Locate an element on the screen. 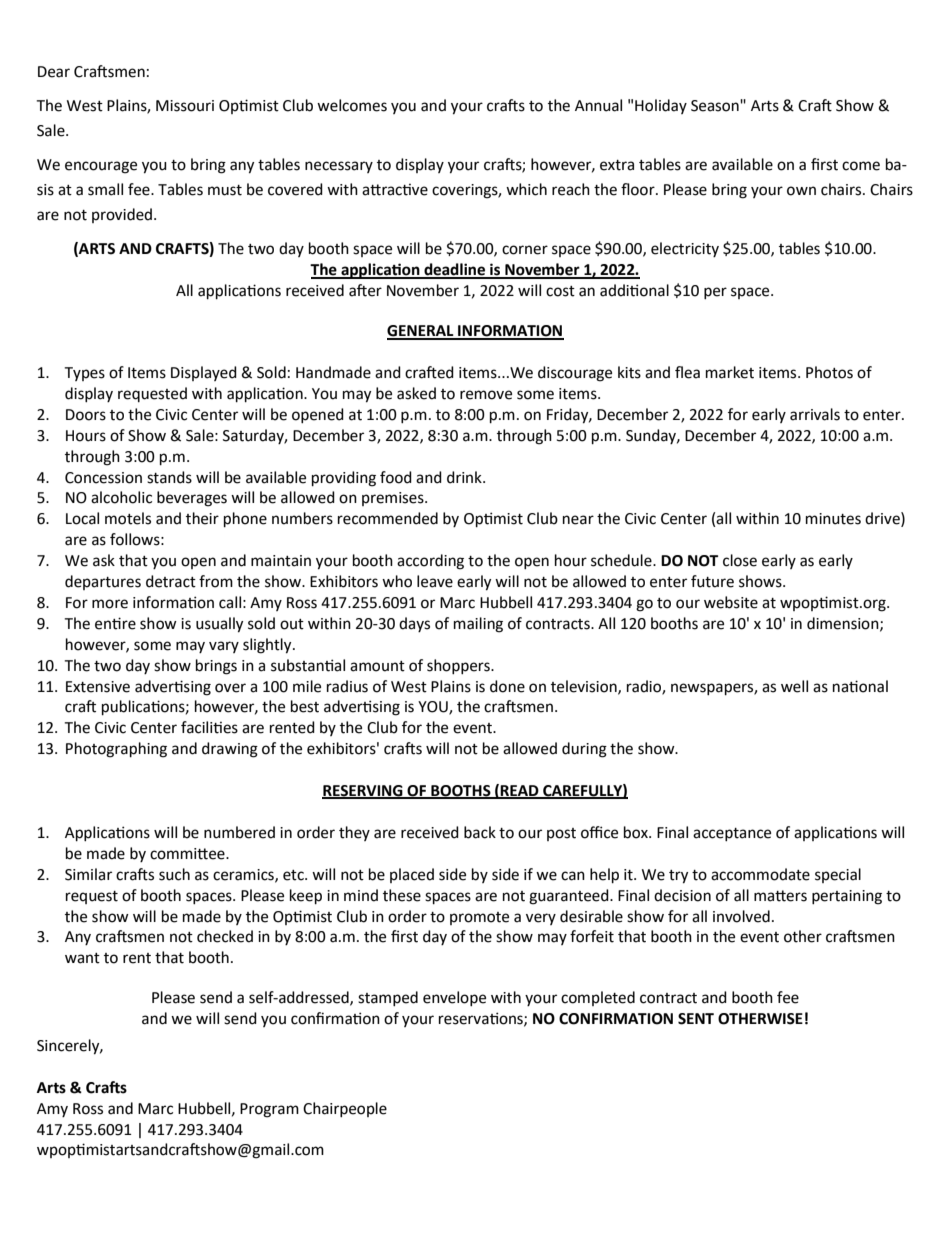  website is located at coordinates (731, 602).
